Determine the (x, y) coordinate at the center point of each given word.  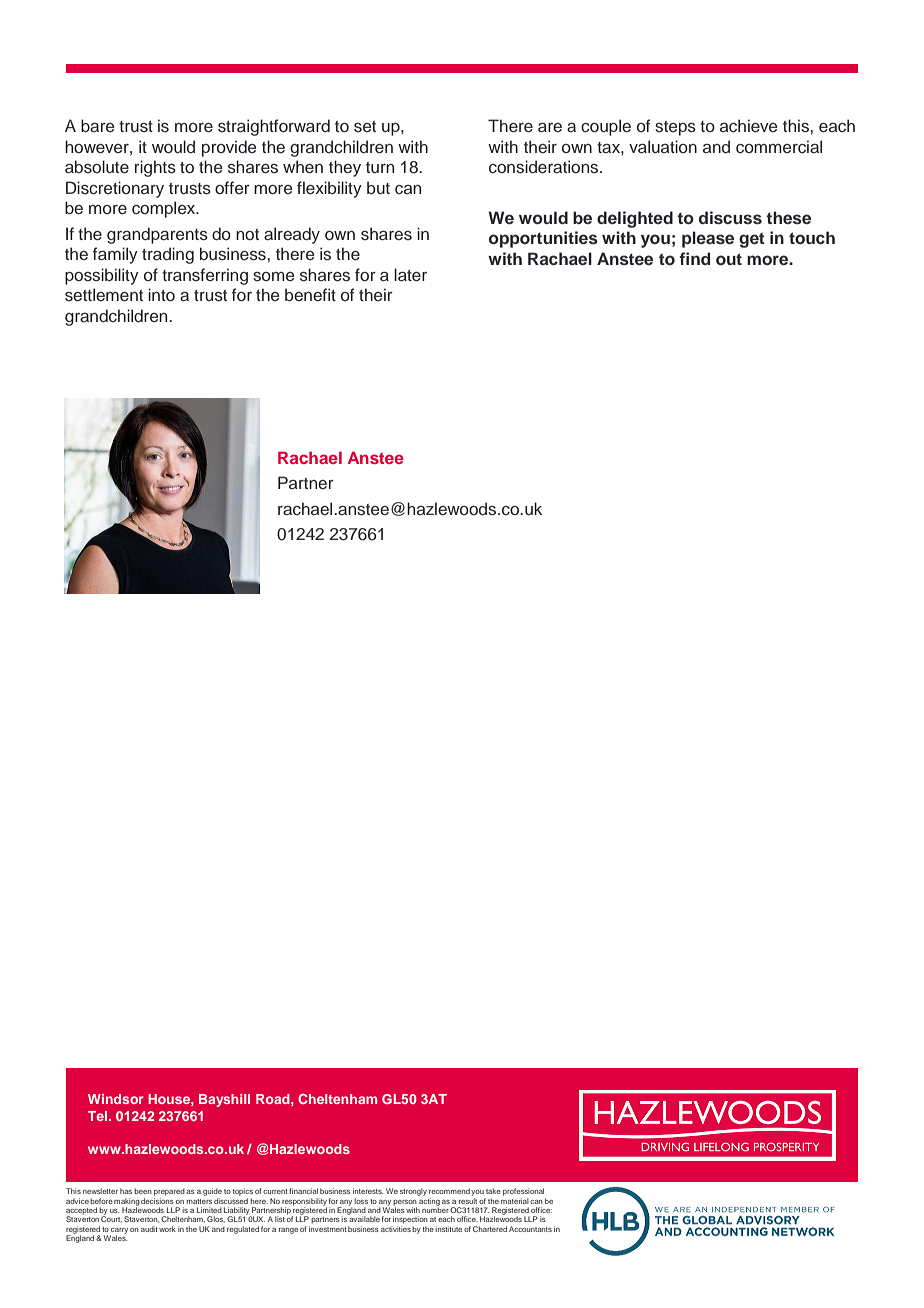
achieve (748, 126)
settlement (104, 295)
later (410, 275)
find (694, 258)
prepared (169, 1192)
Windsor (116, 1099)
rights (155, 168)
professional (523, 1192)
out (729, 259)
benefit (310, 295)
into (161, 294)
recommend (449, 1191)
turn (380, 167)
